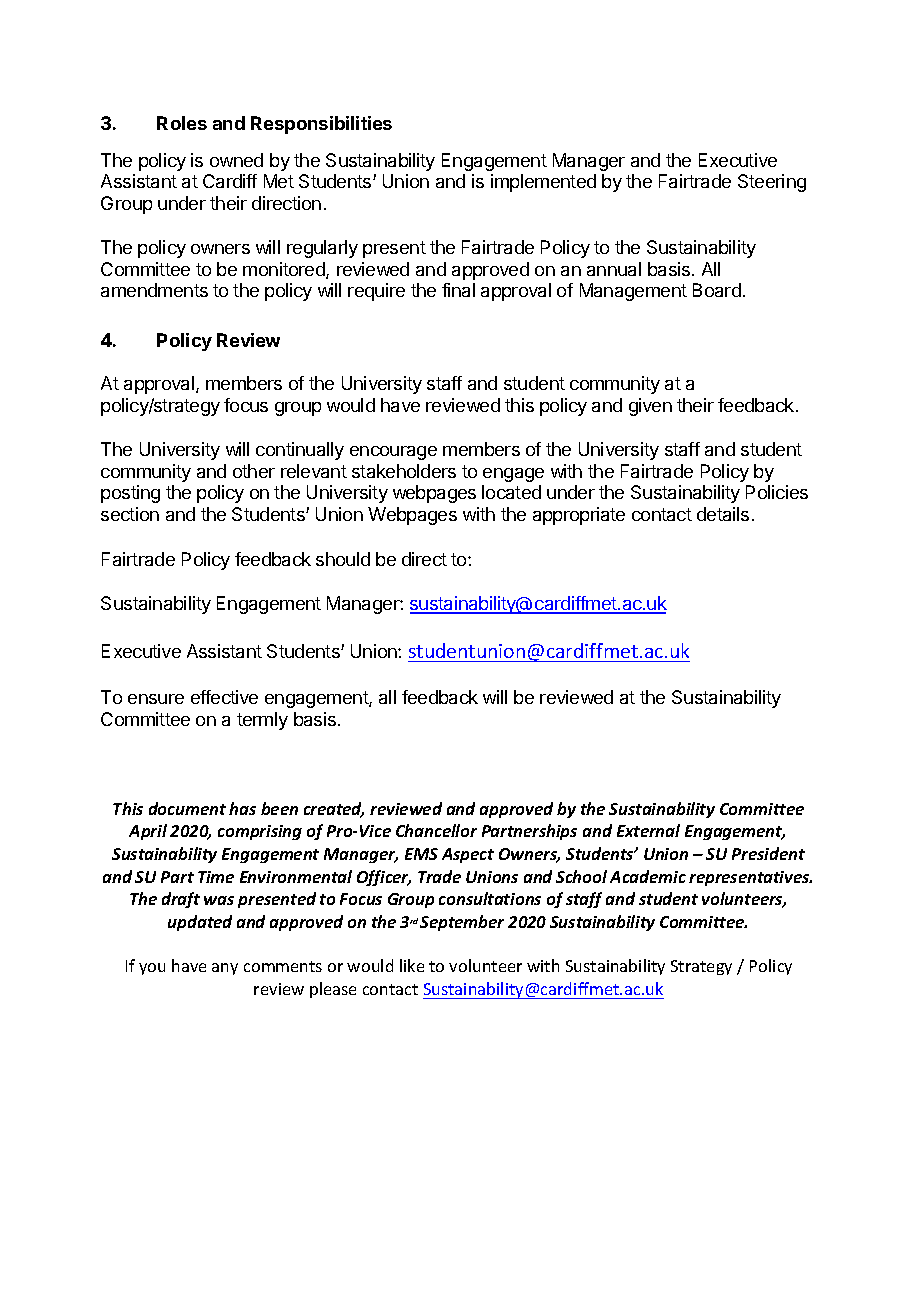 Image resolution: width=924 pixels, height=1307 pixels. Describe the element at coordinates (225, 969) in the image. I see `any` at that location.
